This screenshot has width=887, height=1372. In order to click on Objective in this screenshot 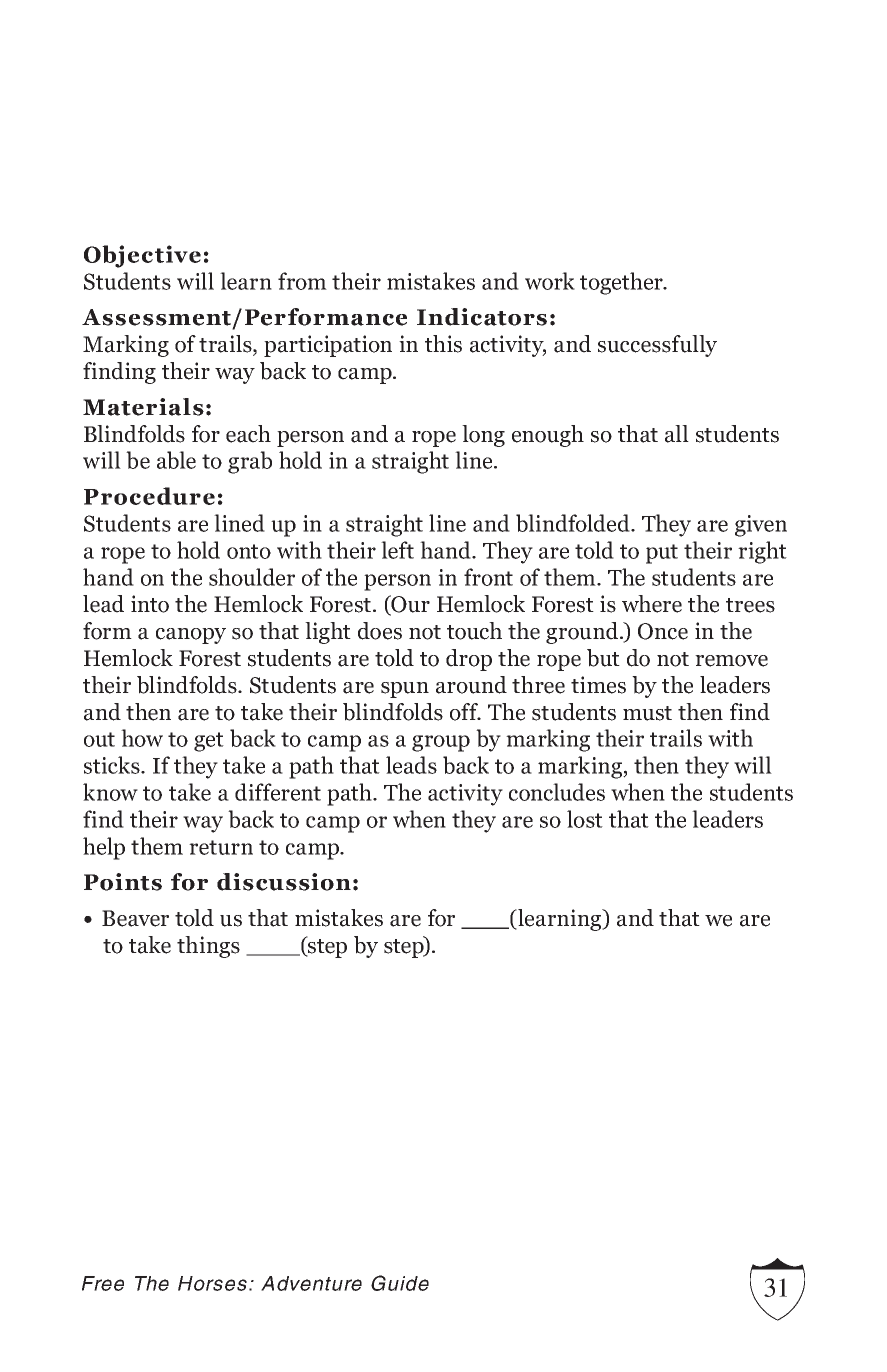, I will do `click(142, 256)`.
